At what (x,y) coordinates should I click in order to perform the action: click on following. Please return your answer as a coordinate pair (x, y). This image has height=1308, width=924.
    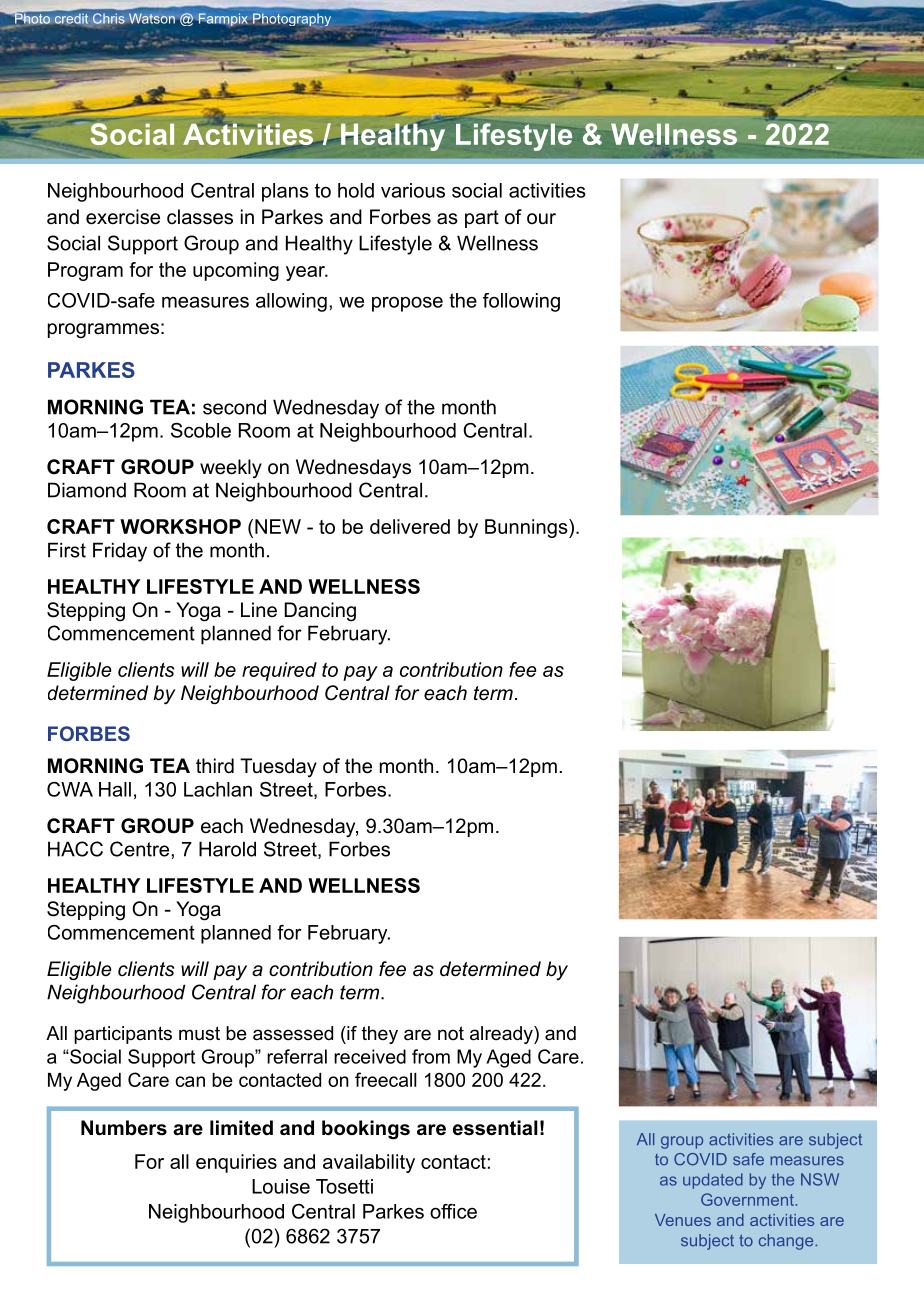
    Looking at the image, I should click on (521, 302).
